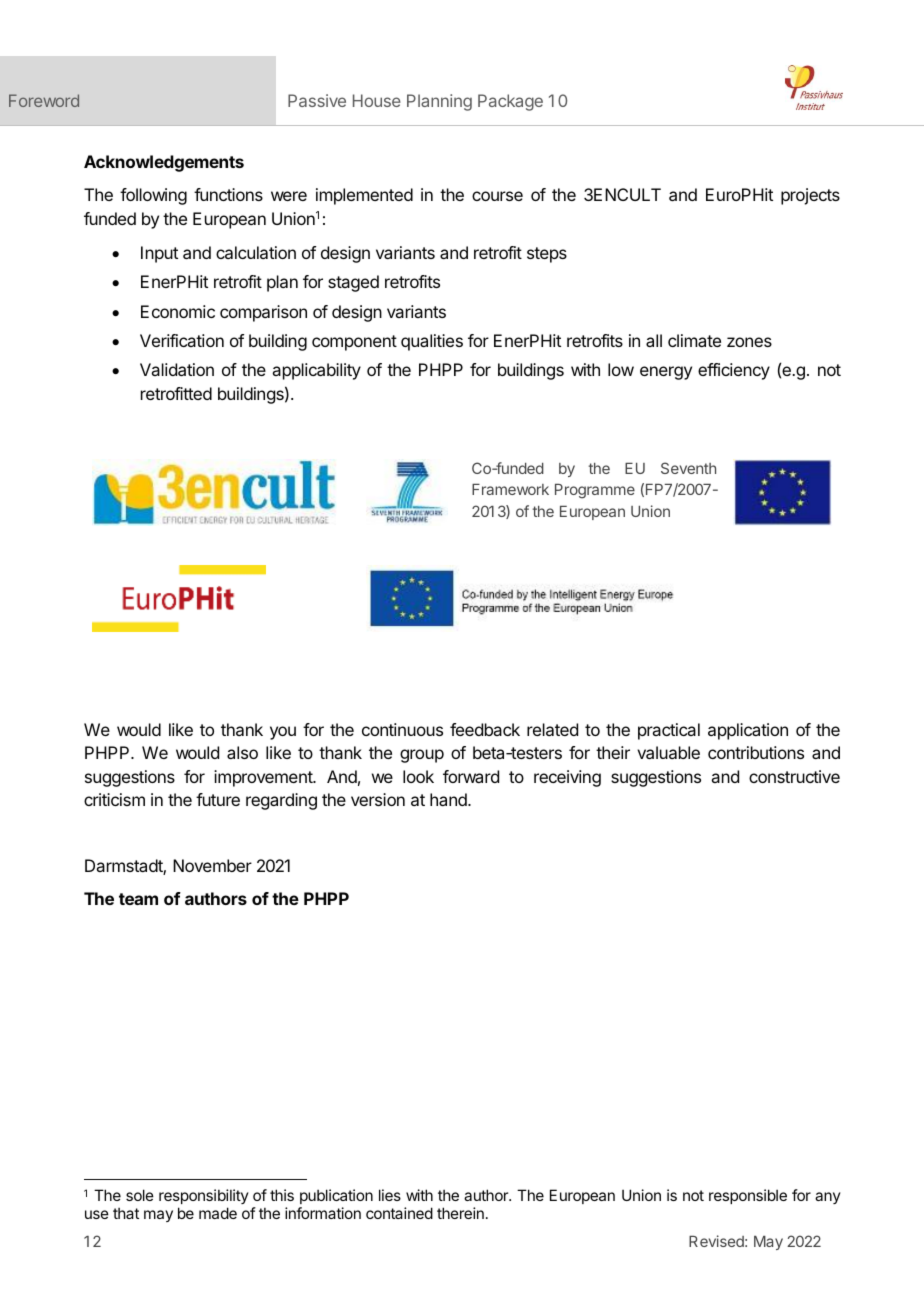 The width and height of the screenshot is (924, 1308). What do you see at coordinates (164, 163) in the screenshot?
I see `Acknowledgements` at bounding box center [164, 163].
